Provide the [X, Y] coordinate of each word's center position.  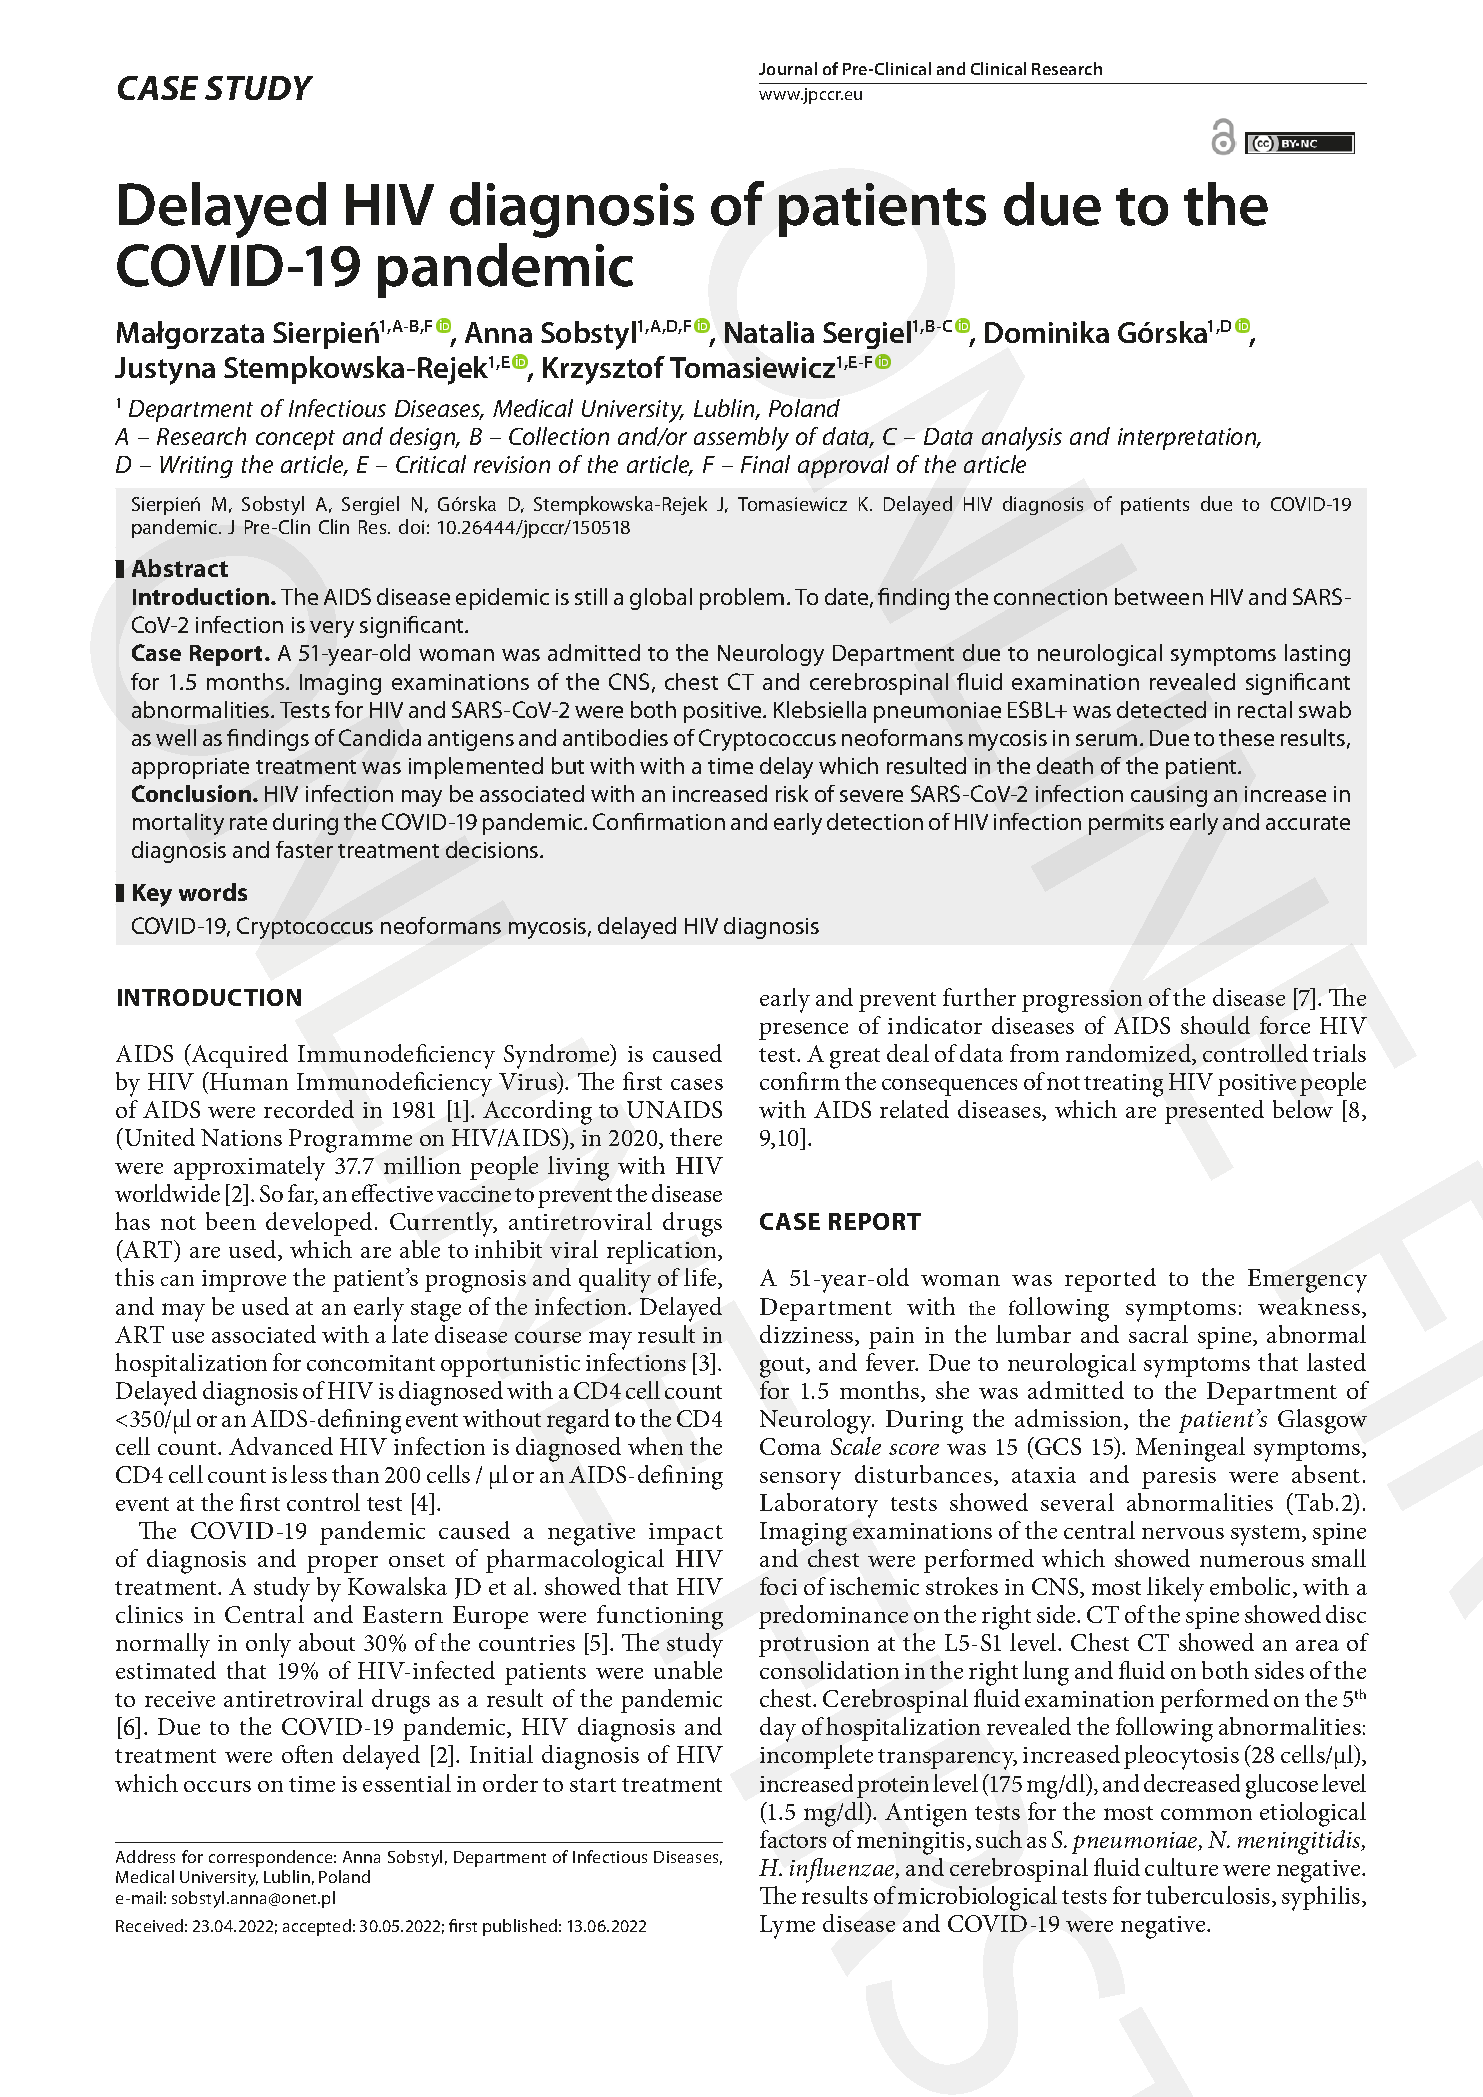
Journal [788, 68]
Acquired [238, 1056]
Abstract [180, 568]
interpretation [1188, 439]
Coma [790, 1446]
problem [742, 599]
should [1215, 1025]
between [1159, 596]
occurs [217, 1786]
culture [1181, 1867]
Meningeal [1190, 1449]
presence [803, 1031]
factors [793, 1839]
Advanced [281, 1446]
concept [295, 440]
